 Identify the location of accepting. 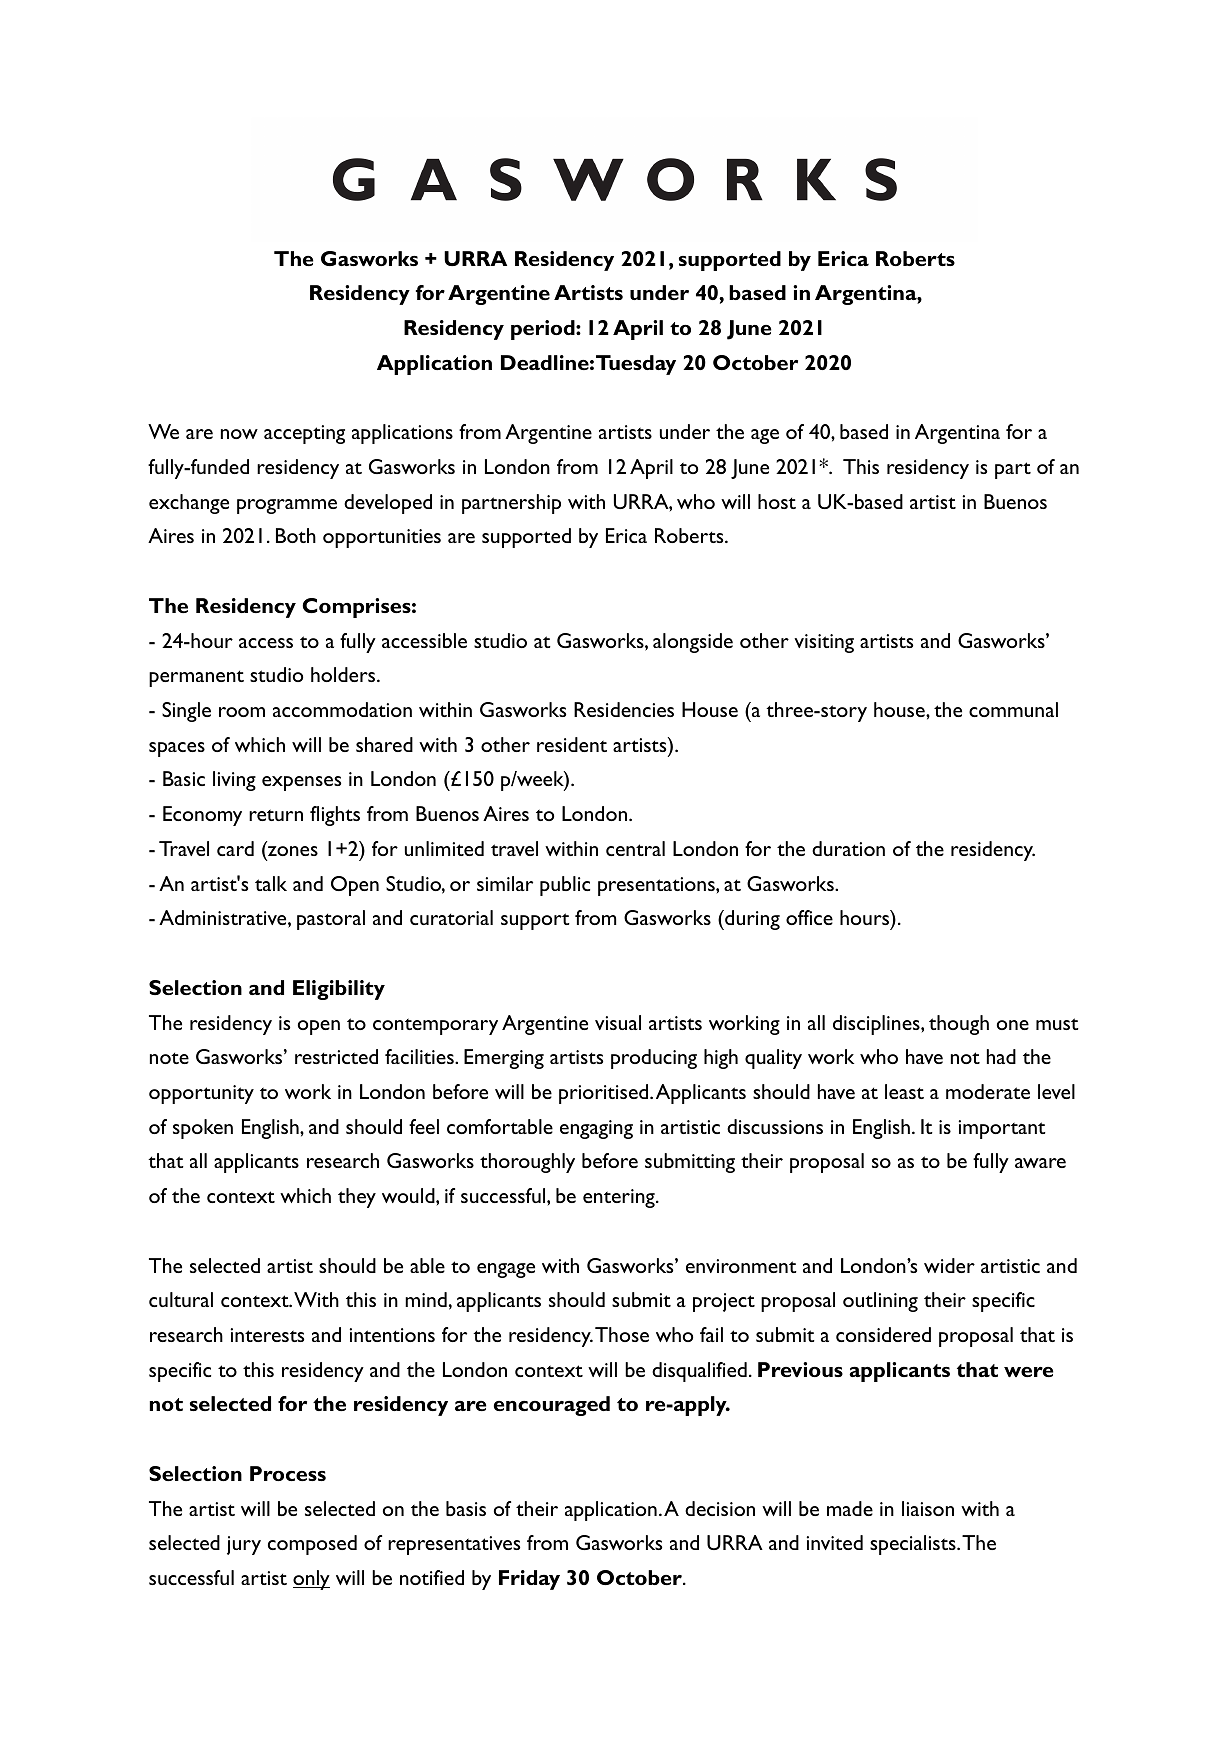
(304, 434).
